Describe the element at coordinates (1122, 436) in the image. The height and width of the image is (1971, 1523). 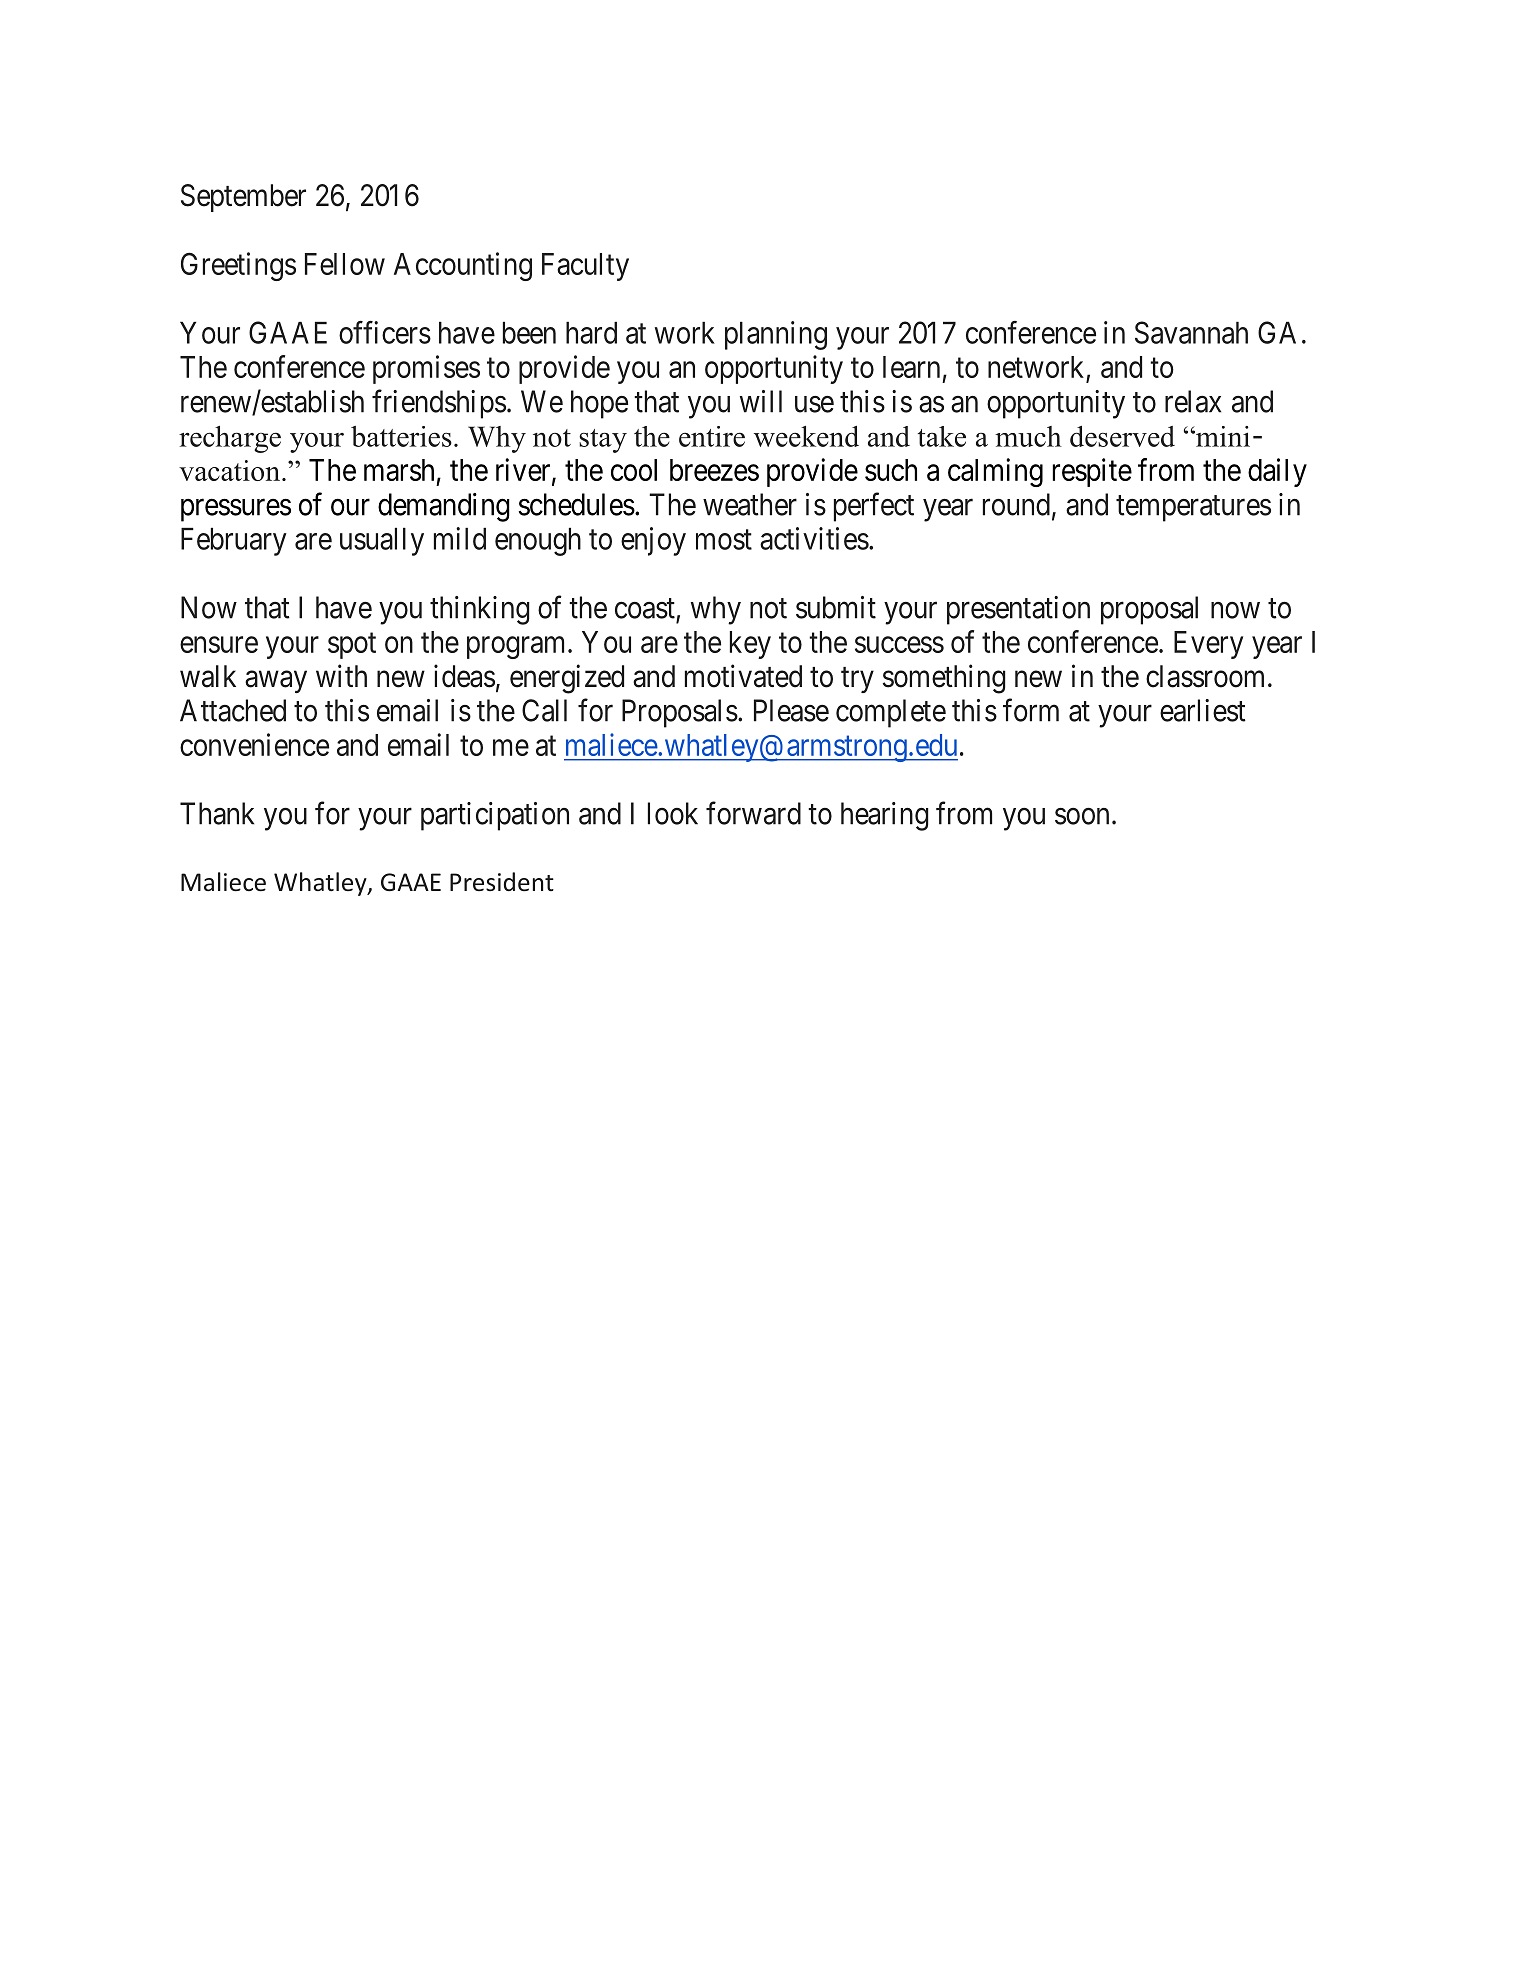
I see `deserved` at that location.
